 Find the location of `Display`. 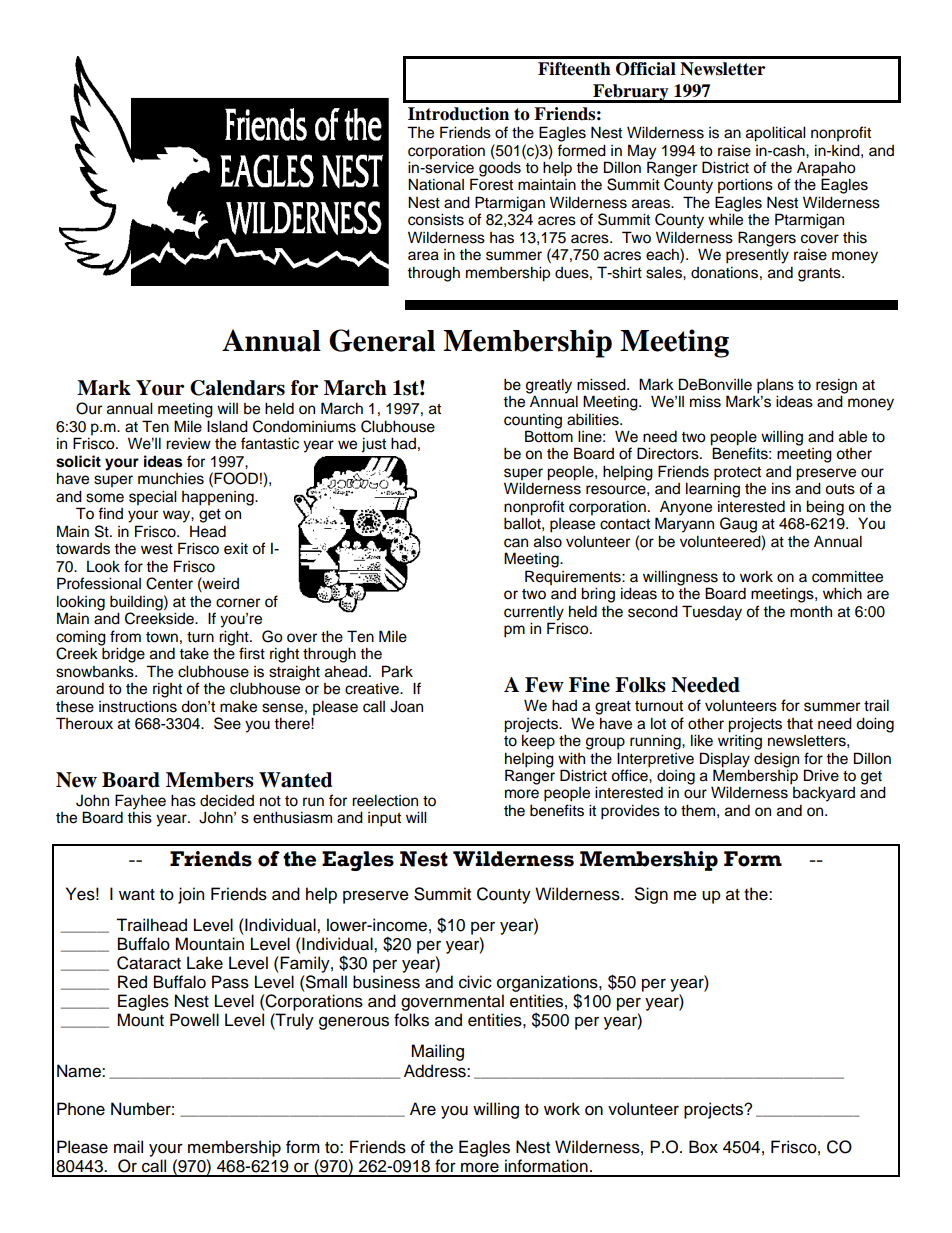

Display is located at coordinates (725, 760).
